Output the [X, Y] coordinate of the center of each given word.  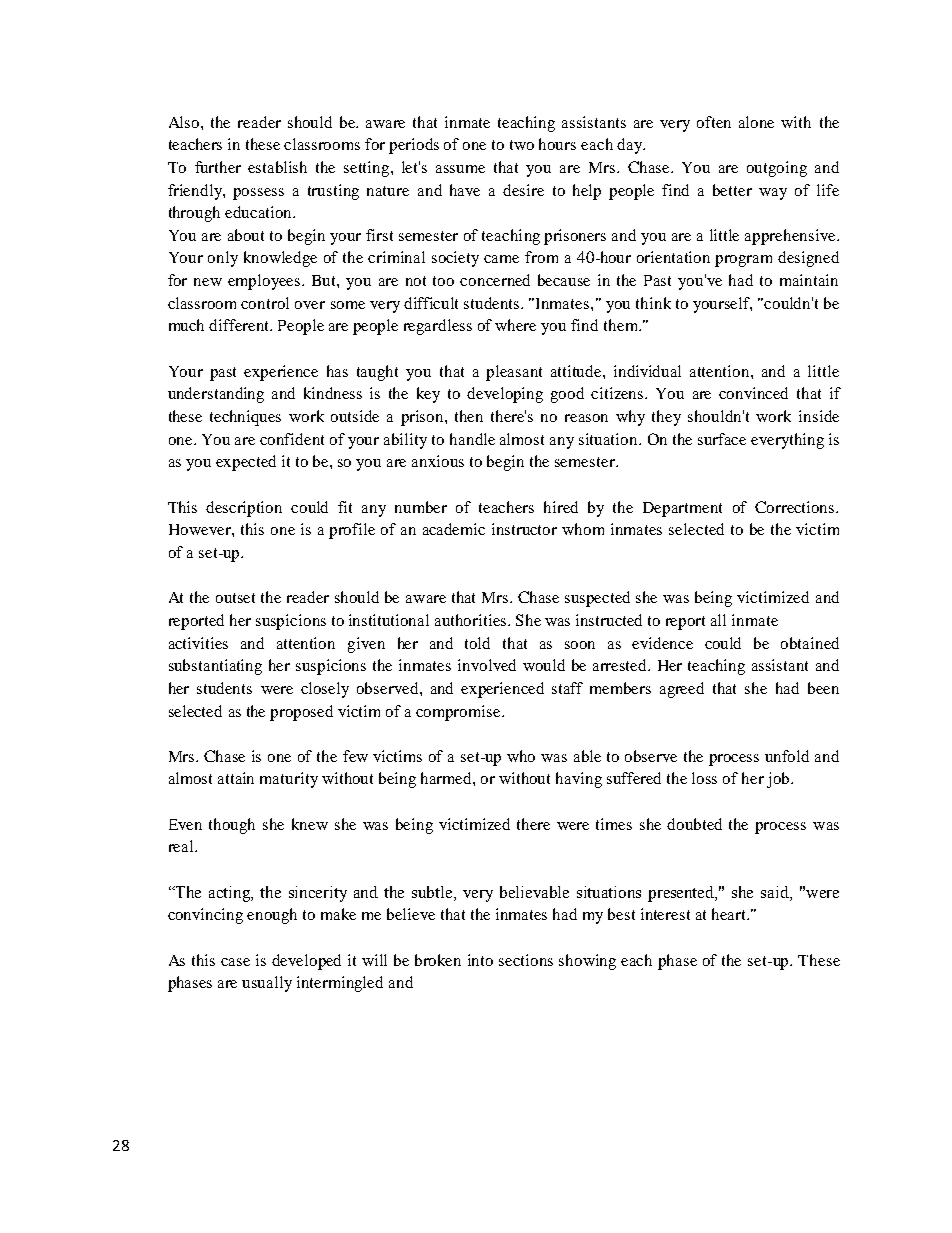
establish [277, 167]
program [743, 261]
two [522, 145]
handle [472, 439]
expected [246, 463]
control [265, 303]
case [235, 962]
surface [722, 439]
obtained [810, 643]
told [477, 643]
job [779, 780]
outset [235, 598]
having [579, 780]
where [515, 325]
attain [236, 778]
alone [756, 122]
